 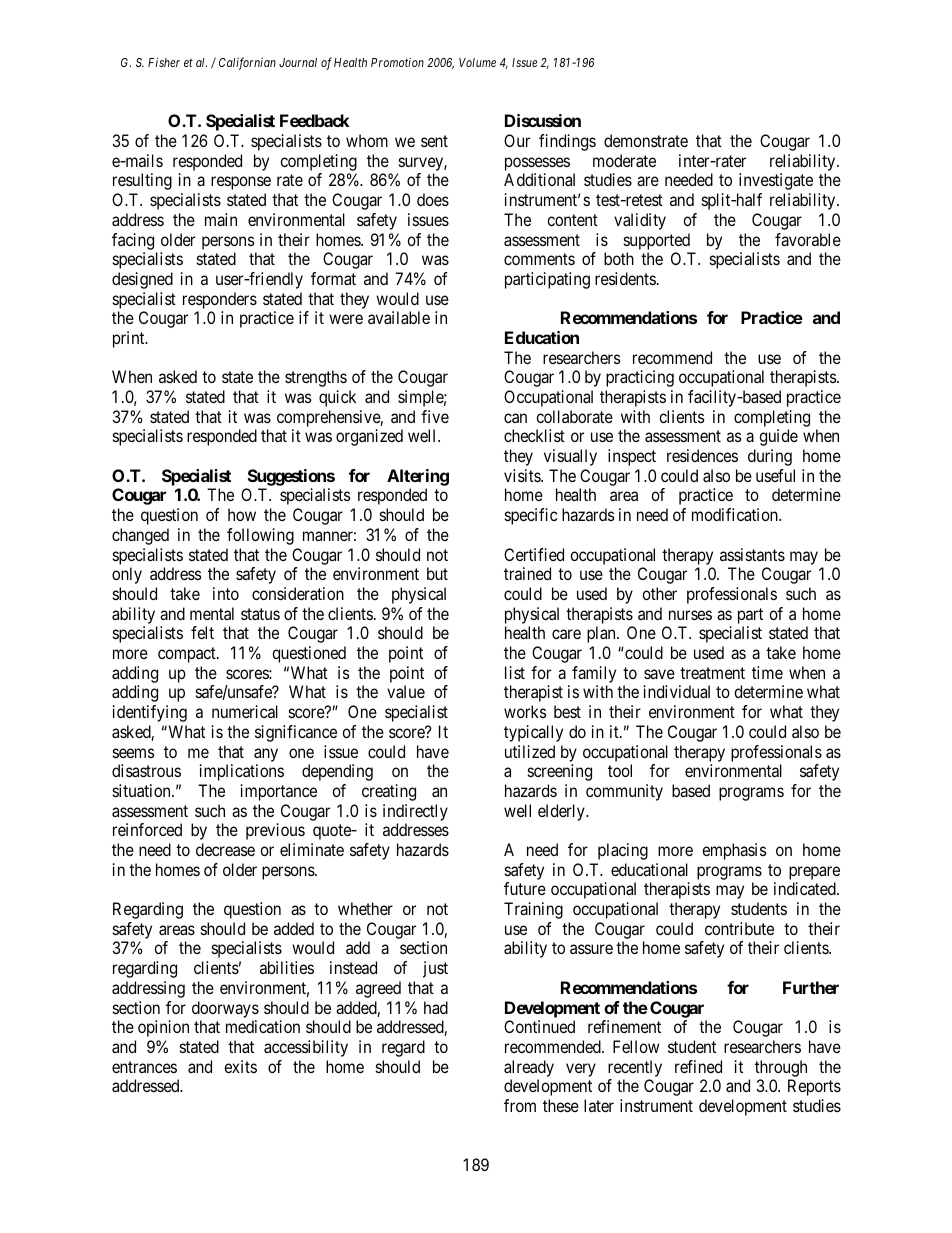 I want to click on investigate, so click(x=776, y=181).
